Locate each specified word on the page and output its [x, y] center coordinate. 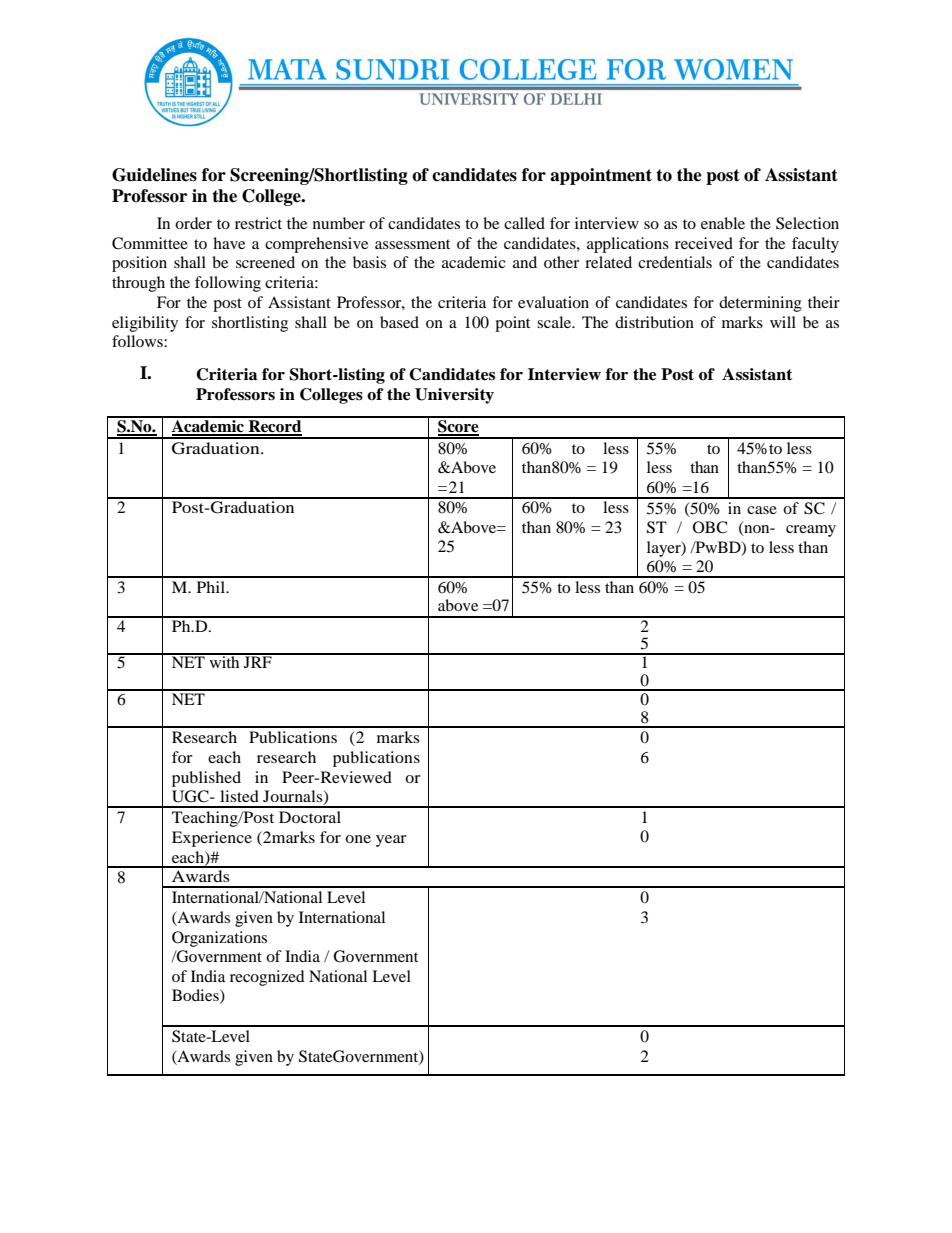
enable [723, 223]
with [224, 661]
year [391, 841]
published [206, 779]
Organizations [219, 939]
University [454, 396]
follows [138, 341]
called [524, 223]
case [762, 510]
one [358, 839]
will [783, 322]
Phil [212, 587]
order [193, 223]
